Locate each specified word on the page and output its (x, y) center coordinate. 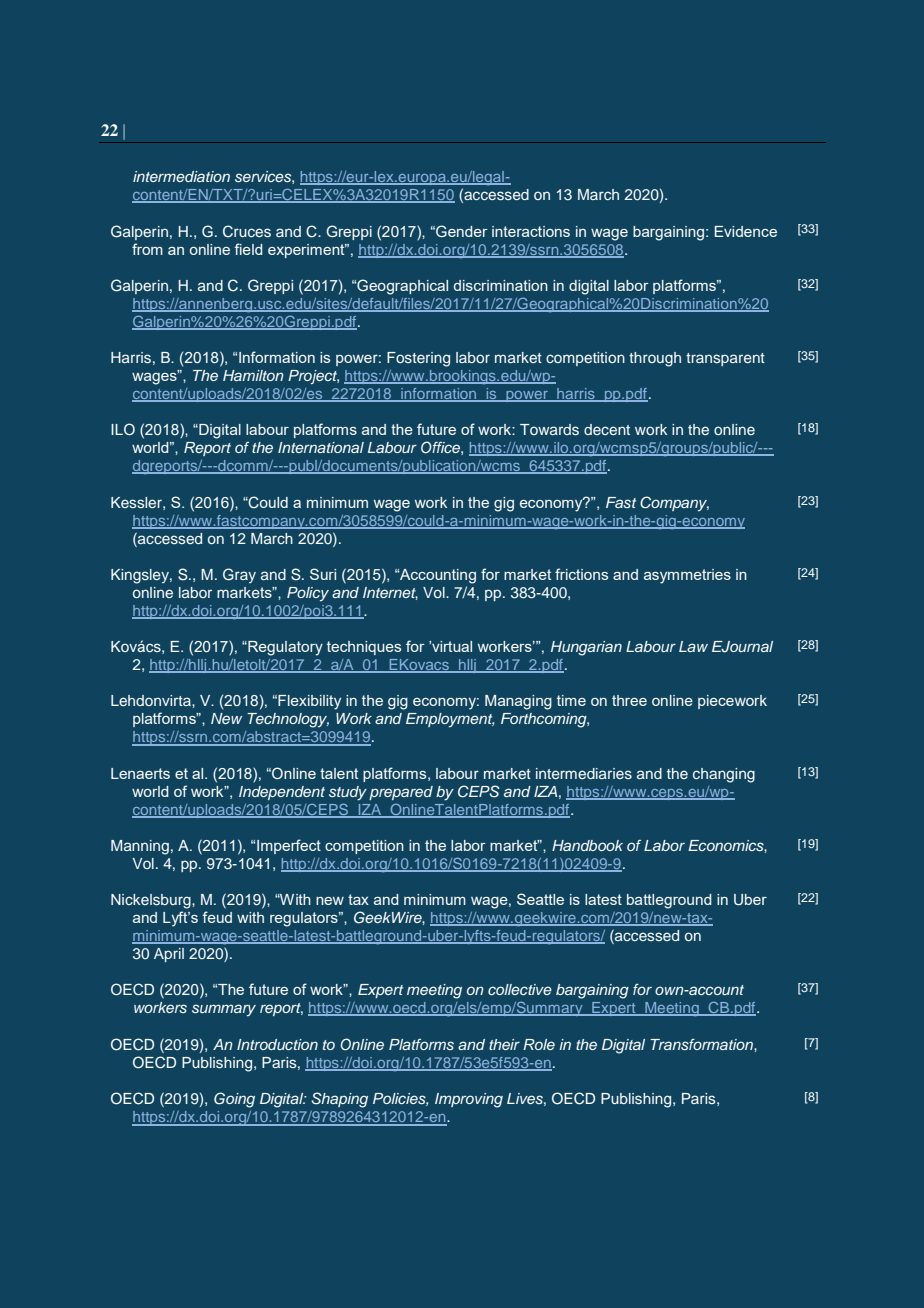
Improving (469, 1100)
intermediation (181, 176)
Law (693, 646)
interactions (531, 231)
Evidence (746, 231)
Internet (390, 593)
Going (234, 1100)
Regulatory (284, 648)
